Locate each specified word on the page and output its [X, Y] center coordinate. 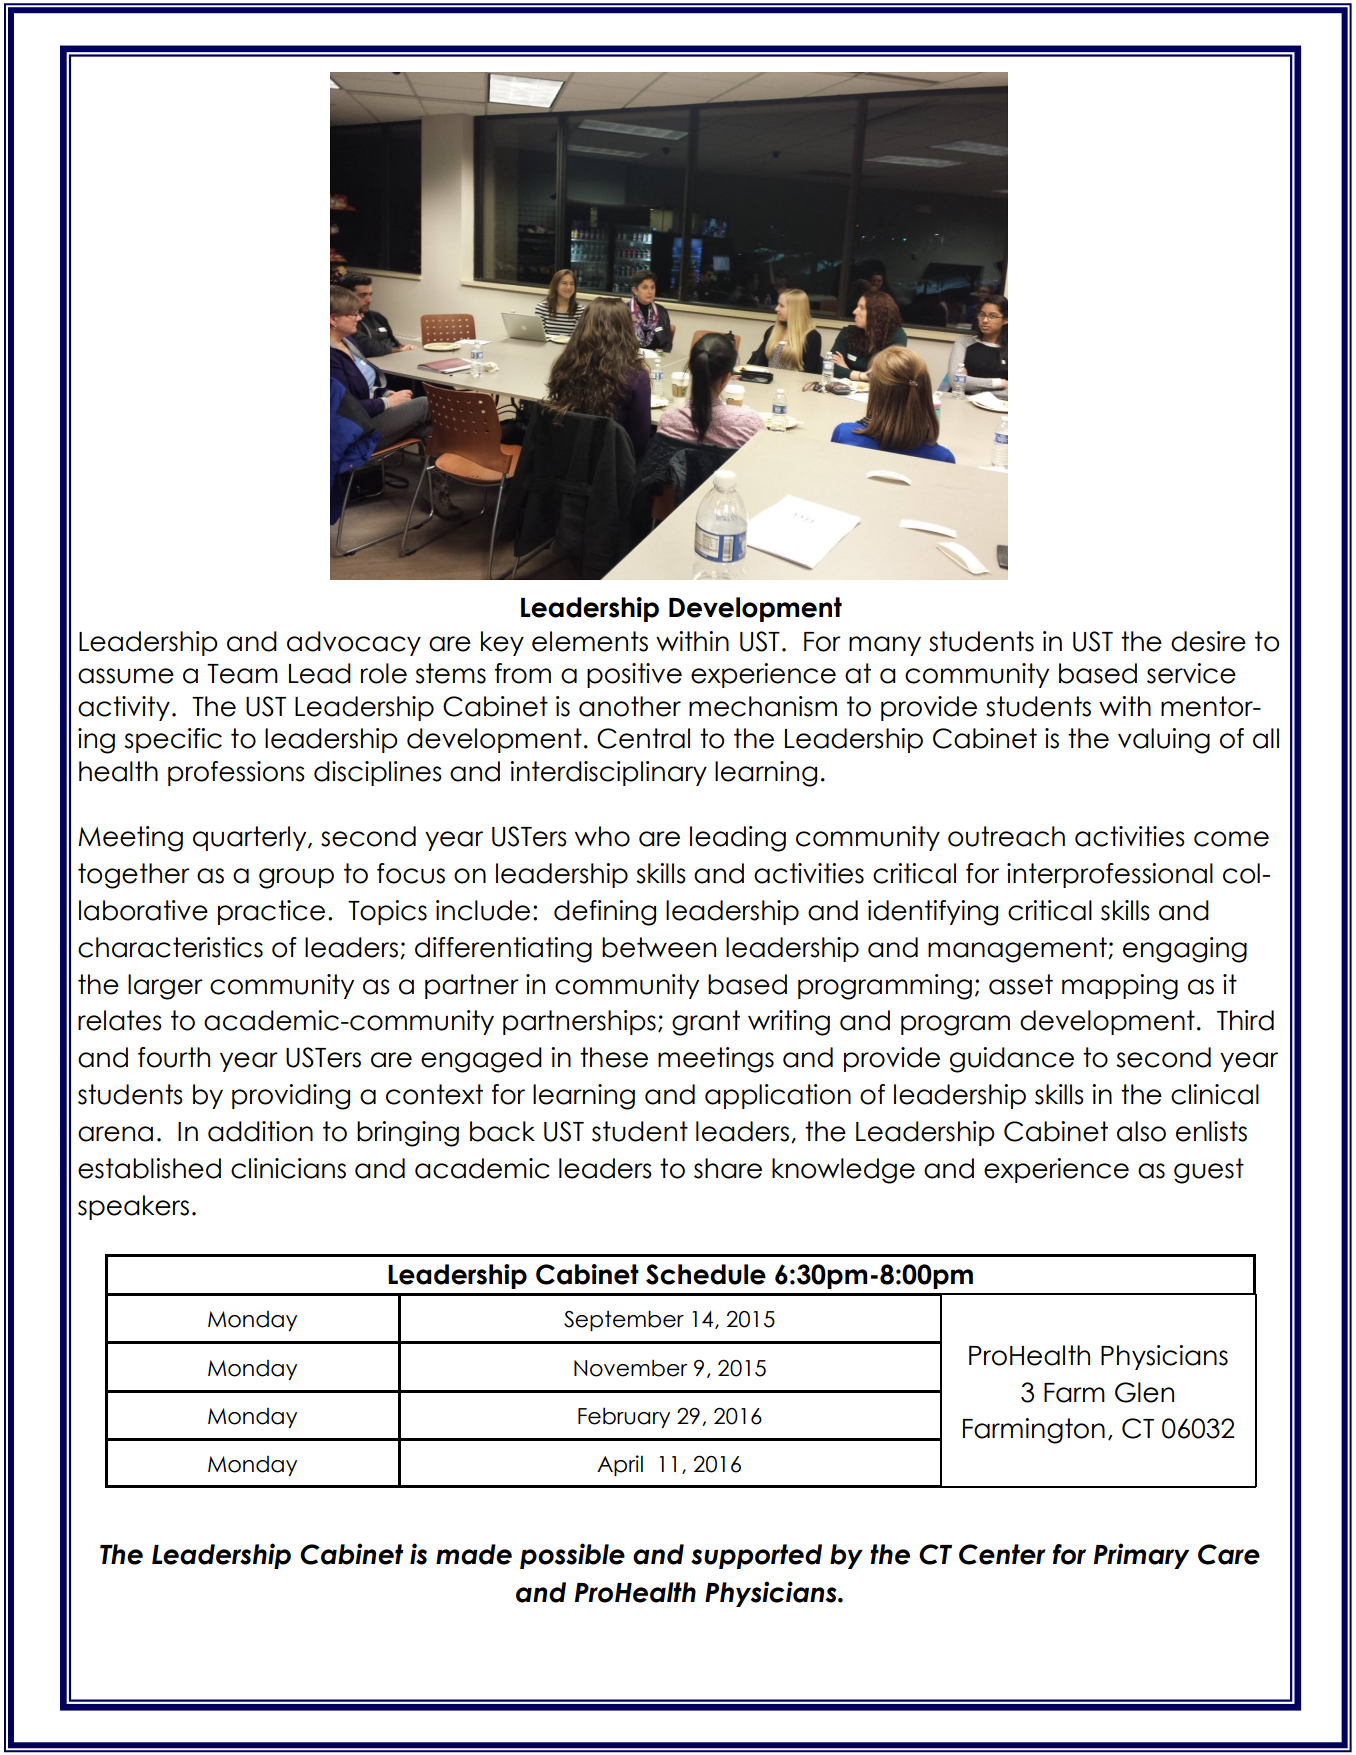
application [778, 1096]
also [1141, 1131]
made [474, 1554]
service [1191, 673]
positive [634, 675]
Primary [1141, 1556]
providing [291, 1097]
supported [756, 1556]
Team [242, 674]
